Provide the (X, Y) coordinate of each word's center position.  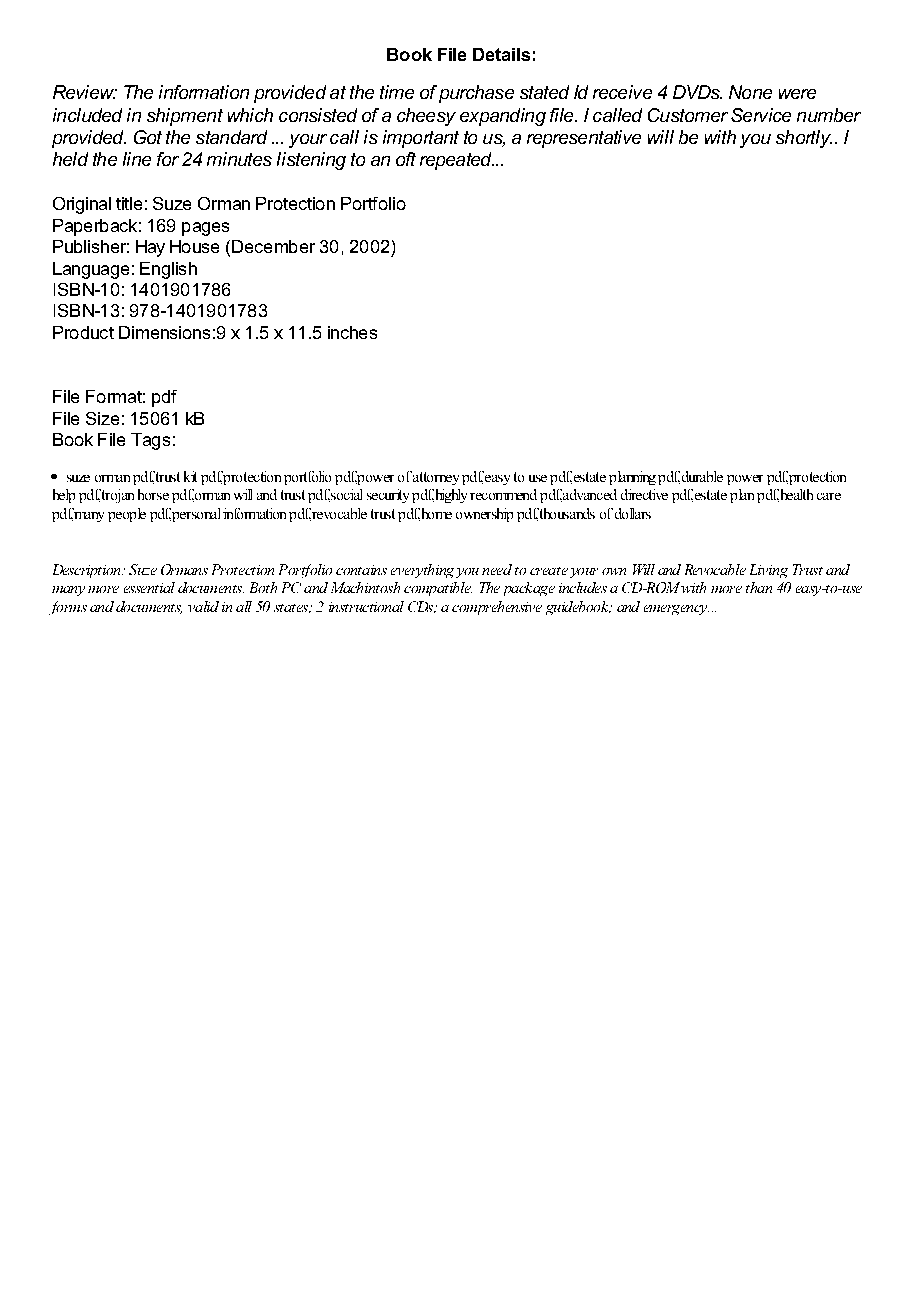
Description (88, 571)
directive (644, 494)
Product (83, 332)
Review (85, 92)
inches (352, 332)
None (750, 92)
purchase (476, 94)
